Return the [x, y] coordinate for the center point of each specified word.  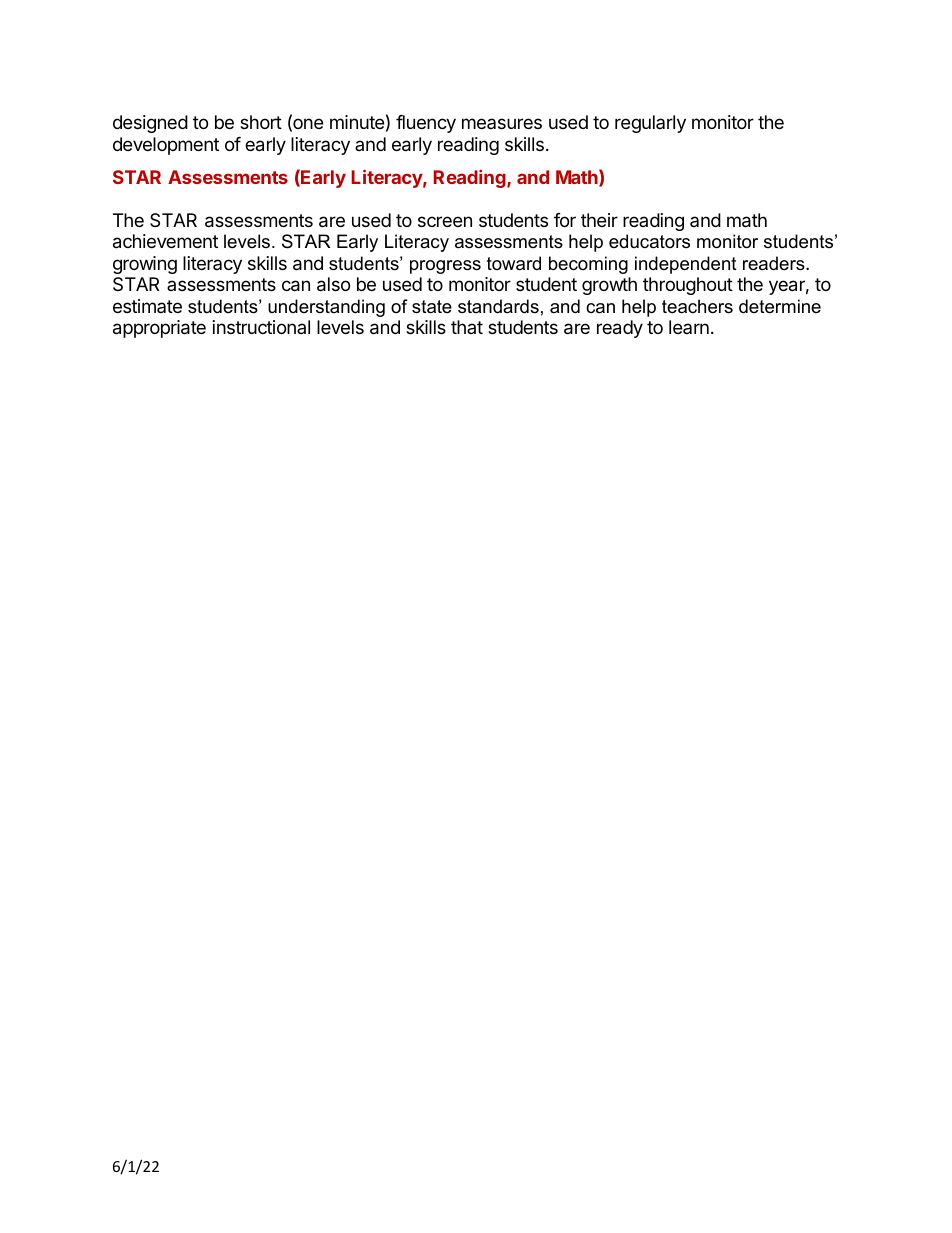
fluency [426, 124]
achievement [165, 241]
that [467, 327]
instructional [261, 327]
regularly [650, 124]
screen [445, 221]
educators [649, 241]
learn [689, 327]
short [261, 122]
